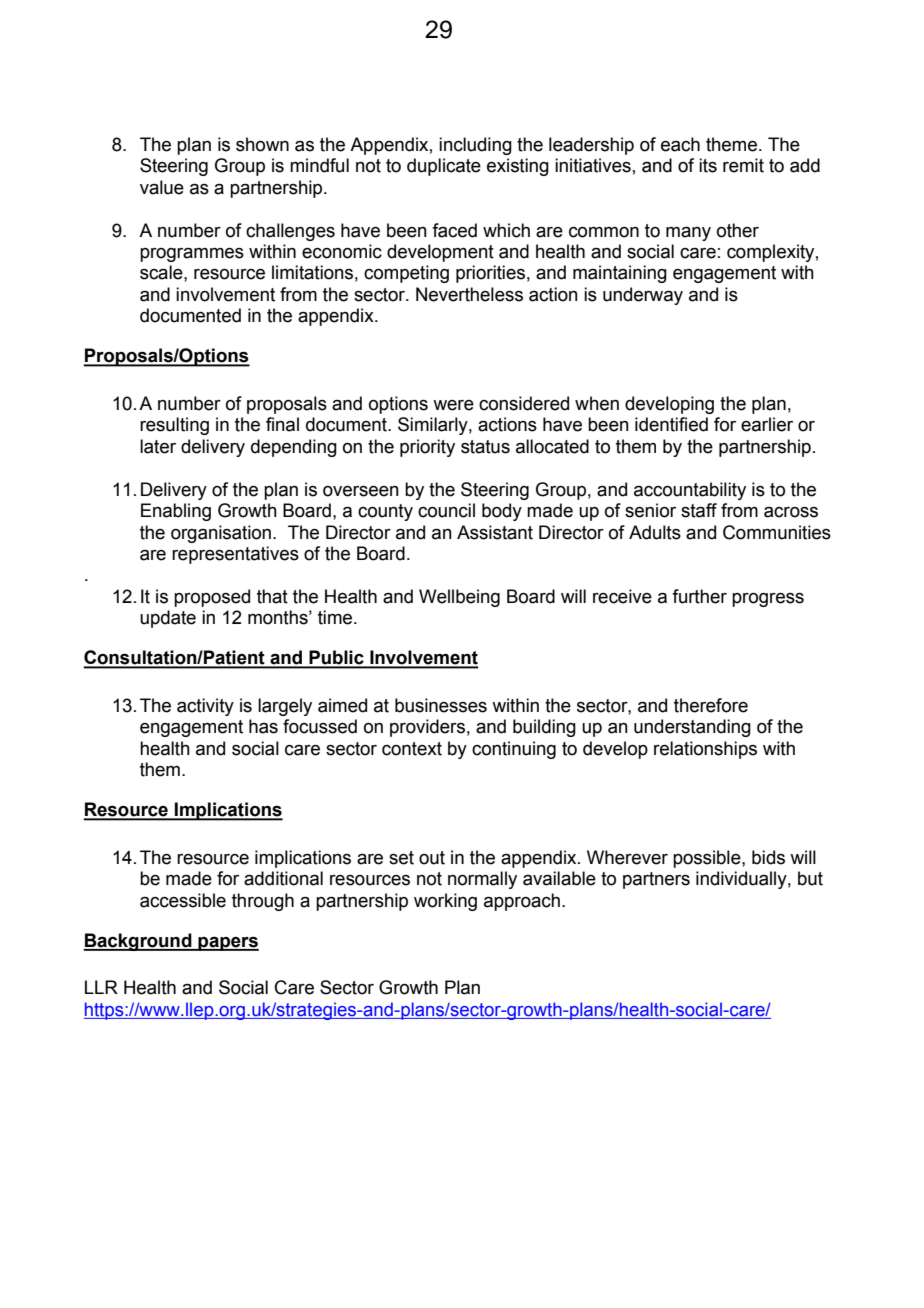 This document has height=1308, width=924. Describe the element at coordinates (227, 943) in the document. I see `papers` at that location.
